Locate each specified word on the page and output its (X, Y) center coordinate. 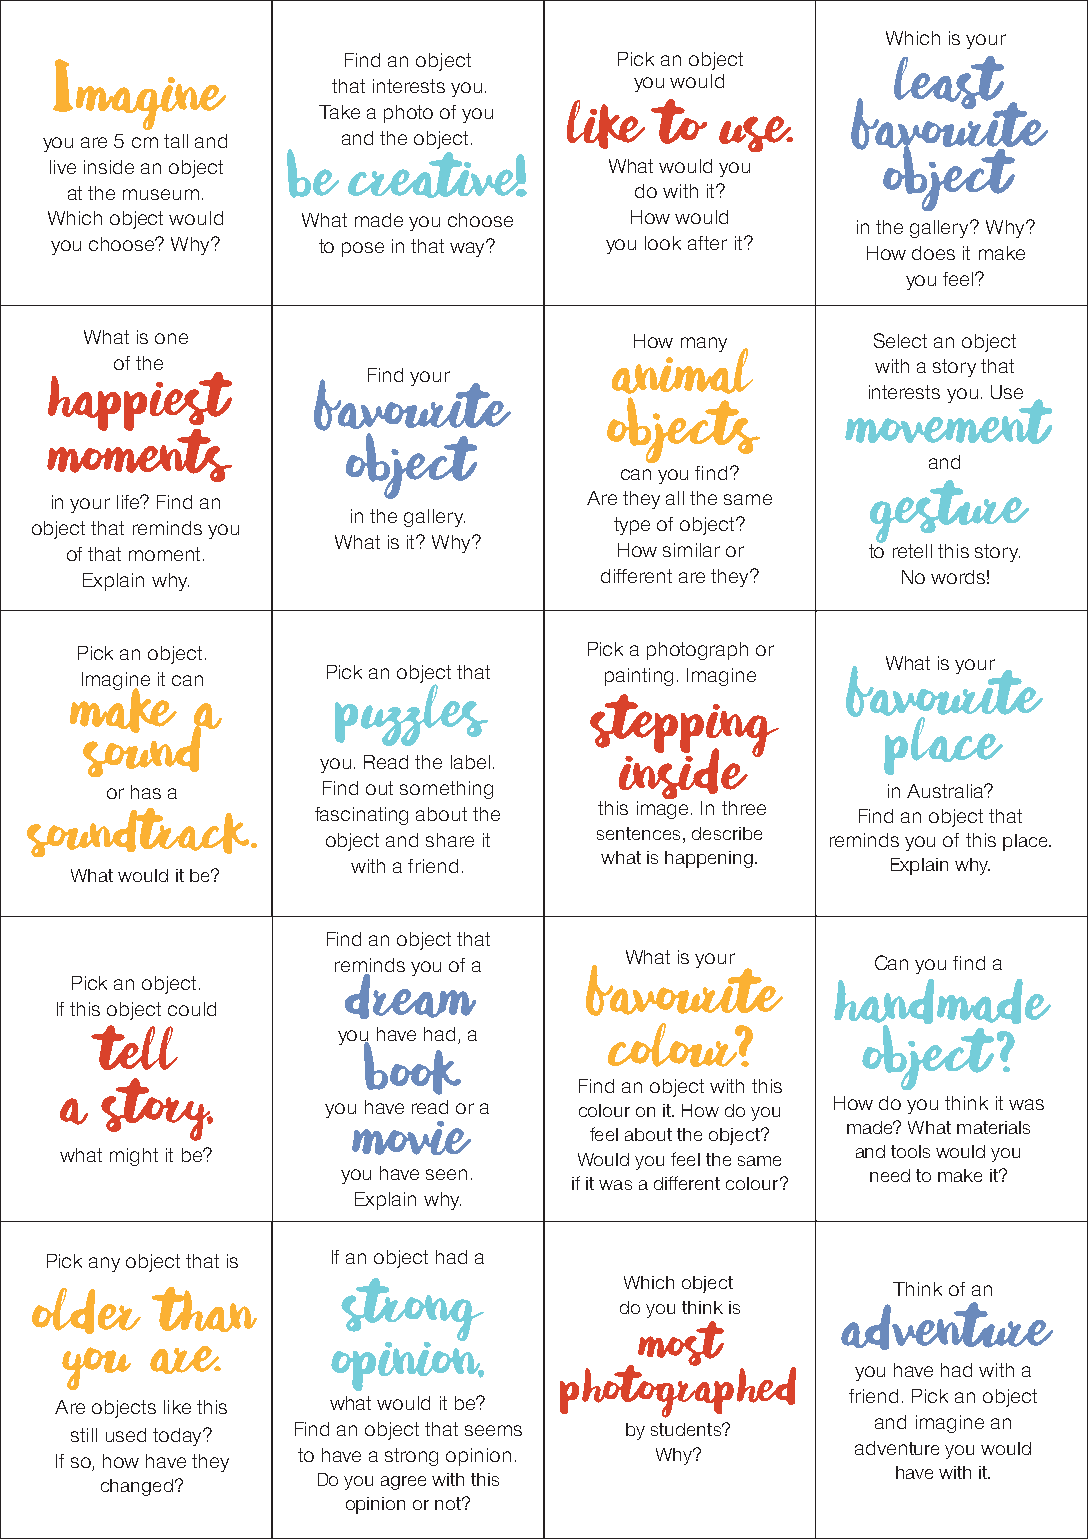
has (146, 792)
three (744, 808)
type (632, 526)
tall (176, 141)
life (129, 502)
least (950, 84)
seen (446, 1174)
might (134, 1157)
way (469, 248)
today (179, 1437)
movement (948, 420)
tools (910, 1151)
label (470, 762)
